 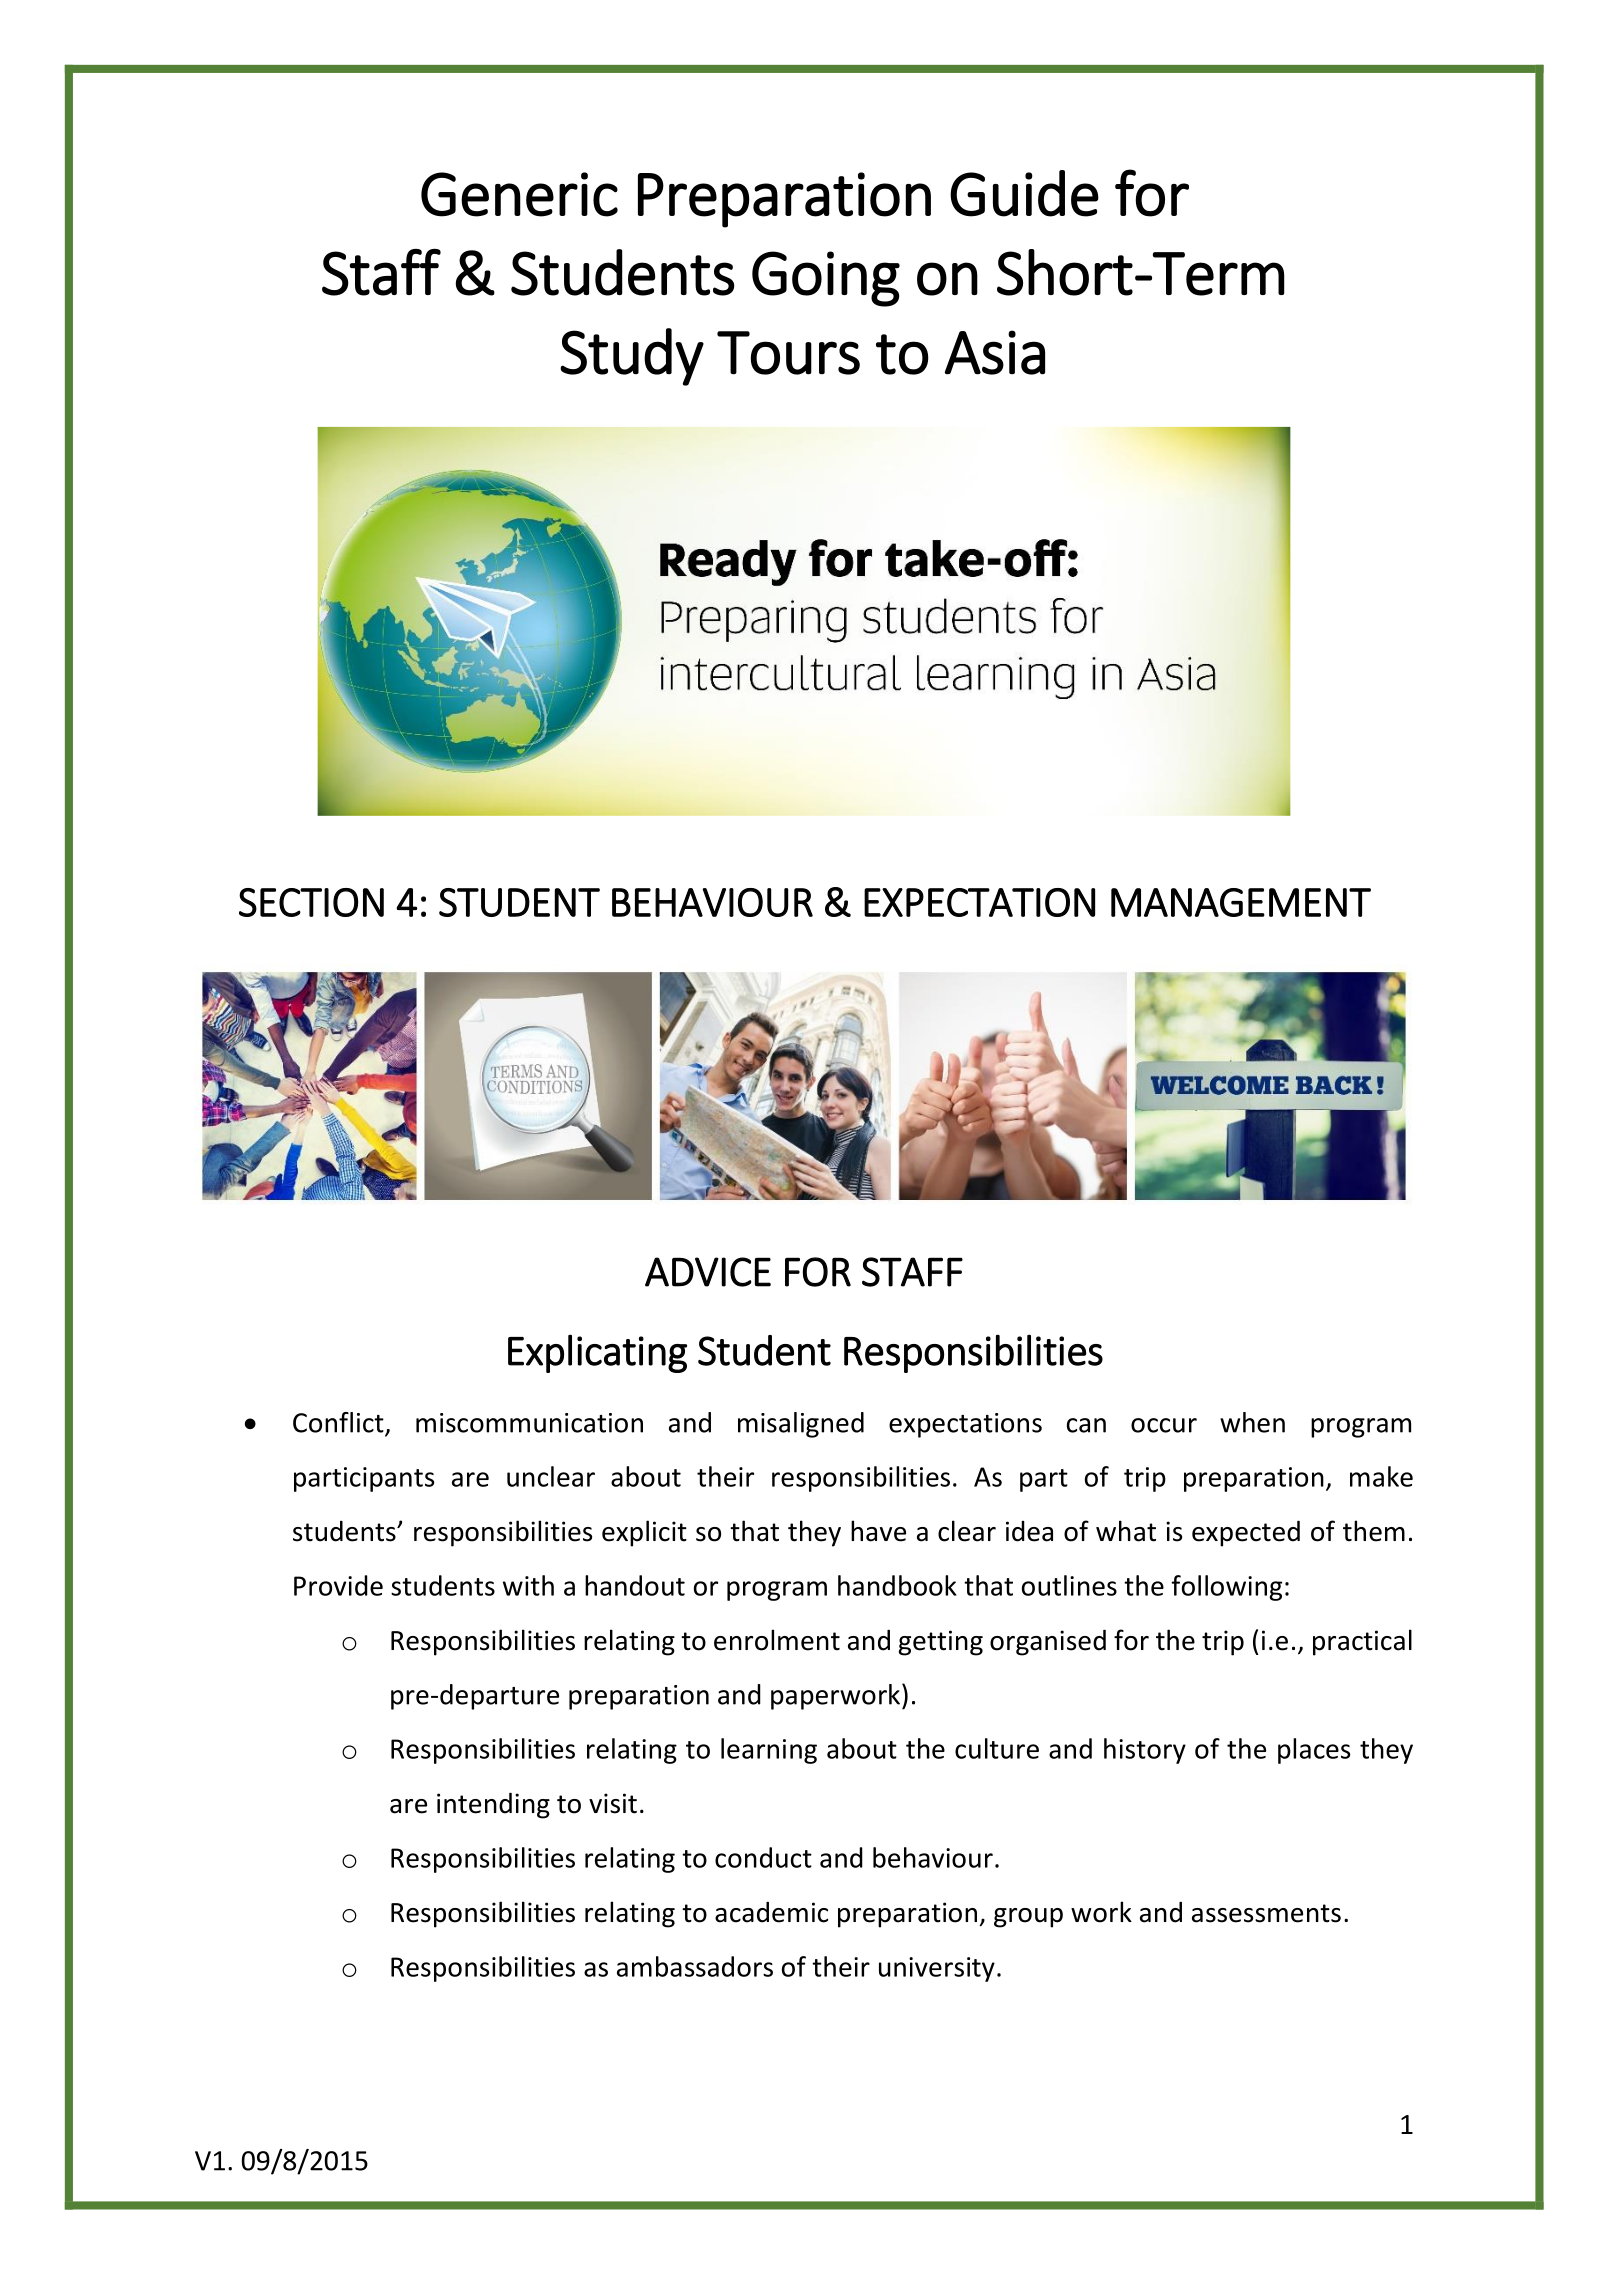 I want to click on miscommunication, so click(x=529, y=1423).
